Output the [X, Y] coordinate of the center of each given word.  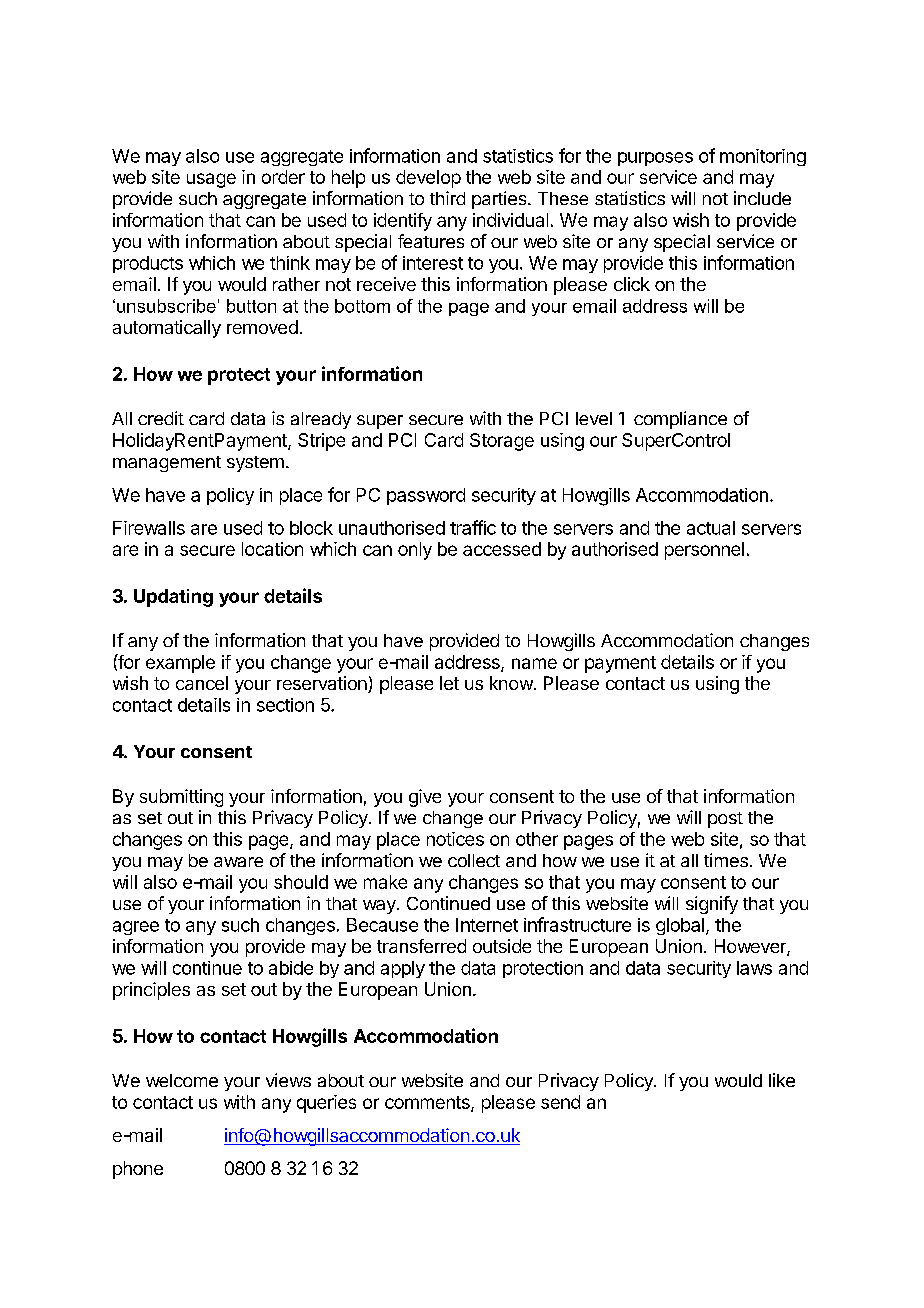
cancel [202, 683]
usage [211, 180]
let [449, 683]
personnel [704, 551]
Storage [502, 442]
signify [712, 905]
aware [238, 862]
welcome [182, 1080]
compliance [680, 420]
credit [161, 418]
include [762, 198]
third [447, 198]
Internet [487, 925]
